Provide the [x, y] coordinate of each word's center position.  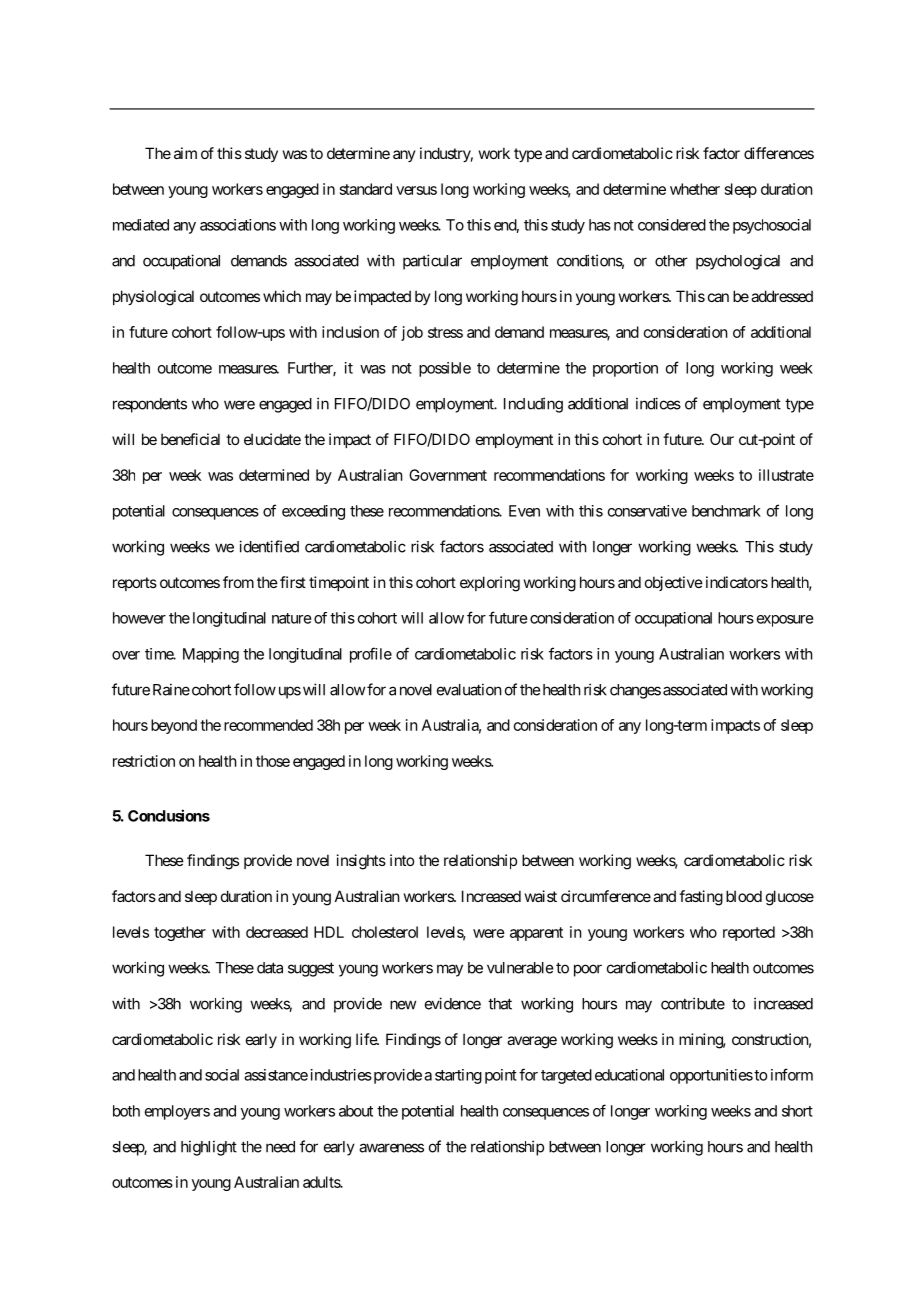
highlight [209, 1148]
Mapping [211, 655]
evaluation [469, 689]
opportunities [711, 1076]
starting [458, 1076]
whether [695, 189]
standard [366, 189]
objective [674, 583]
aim [185, 153]
